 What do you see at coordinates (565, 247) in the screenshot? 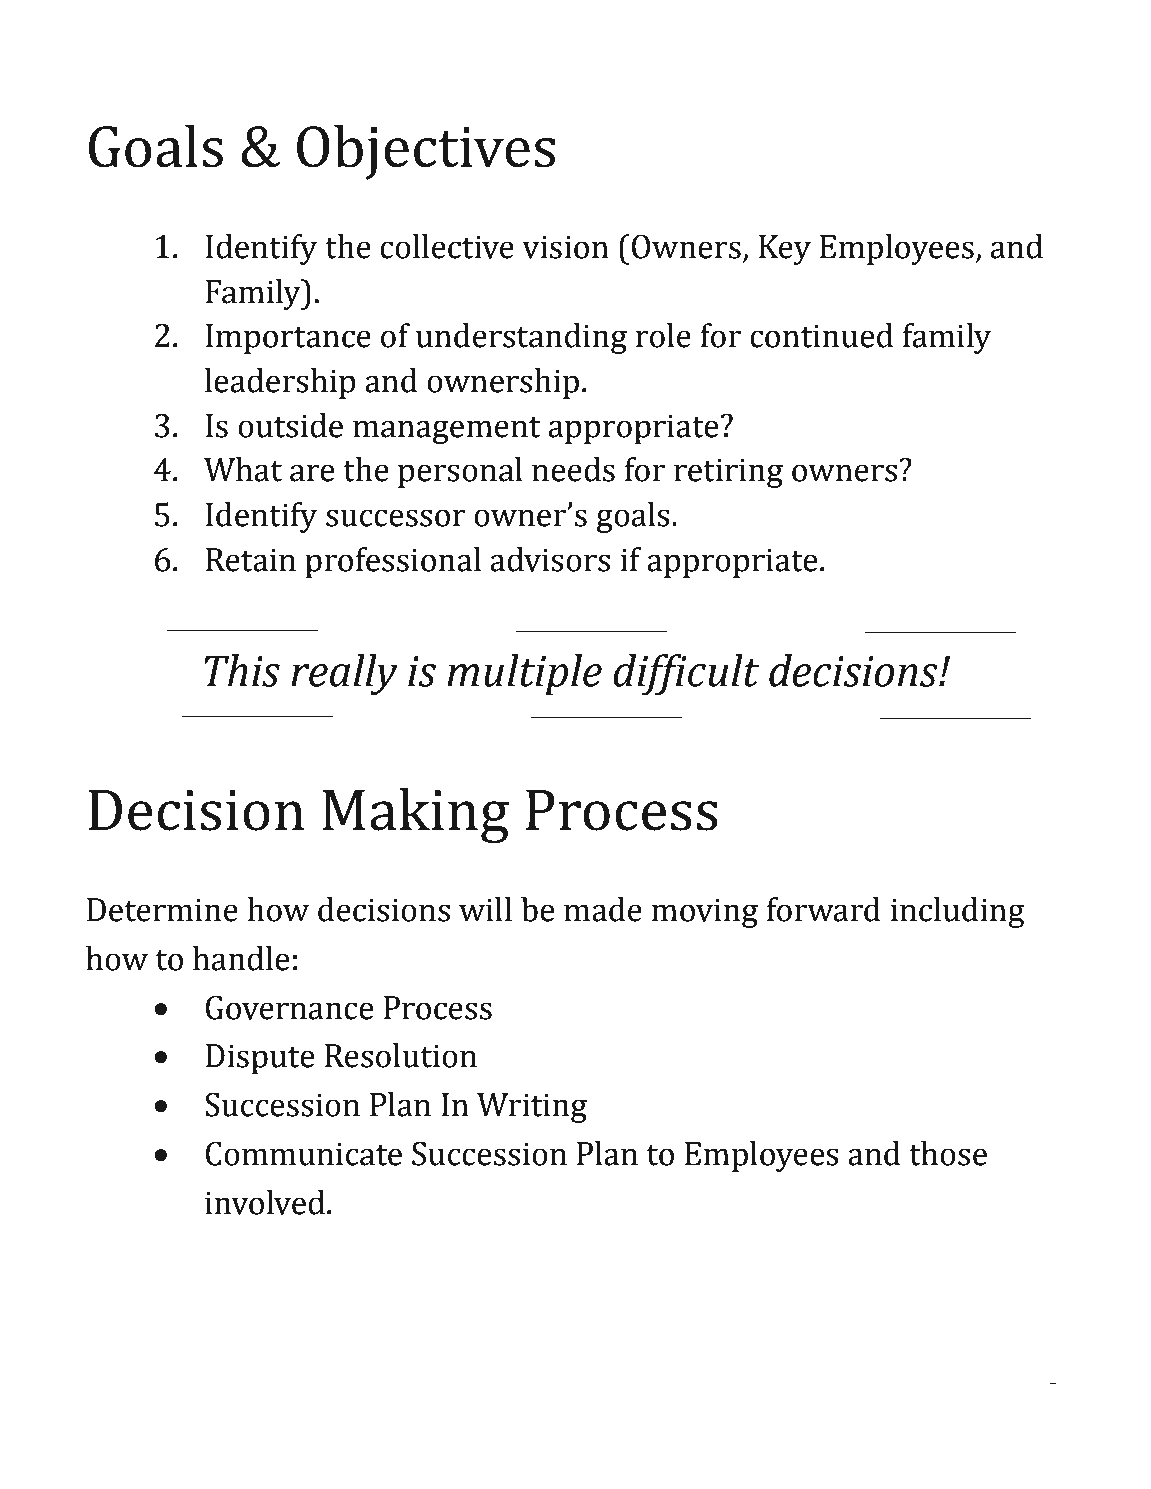
I see `vision` at bounding box center [565, 247].
